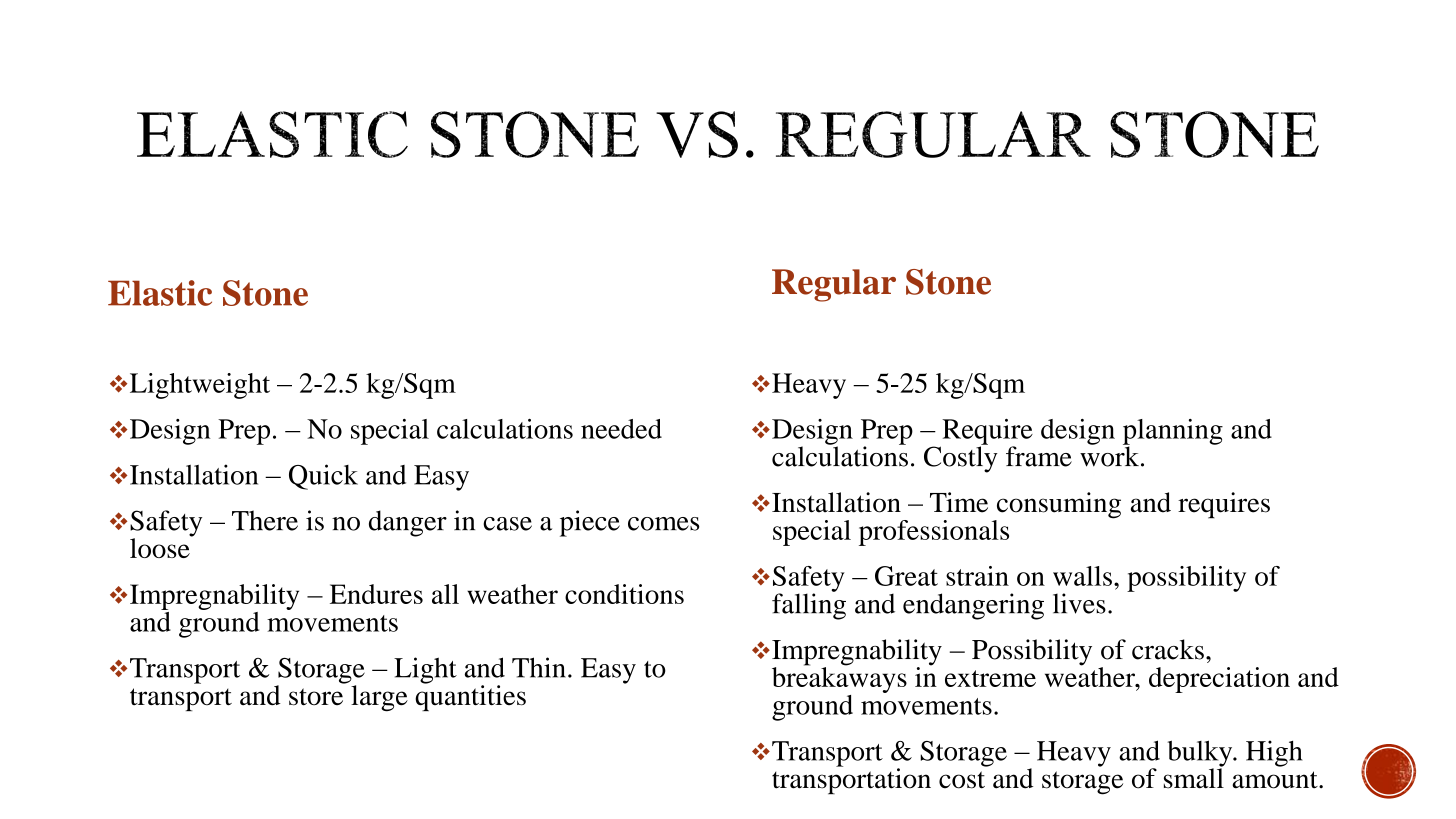 The width and height of the screenshot is (1456, 819). Describe the element at coordinates (323, 477) in the screenshot. I see `Quick` at that location.
